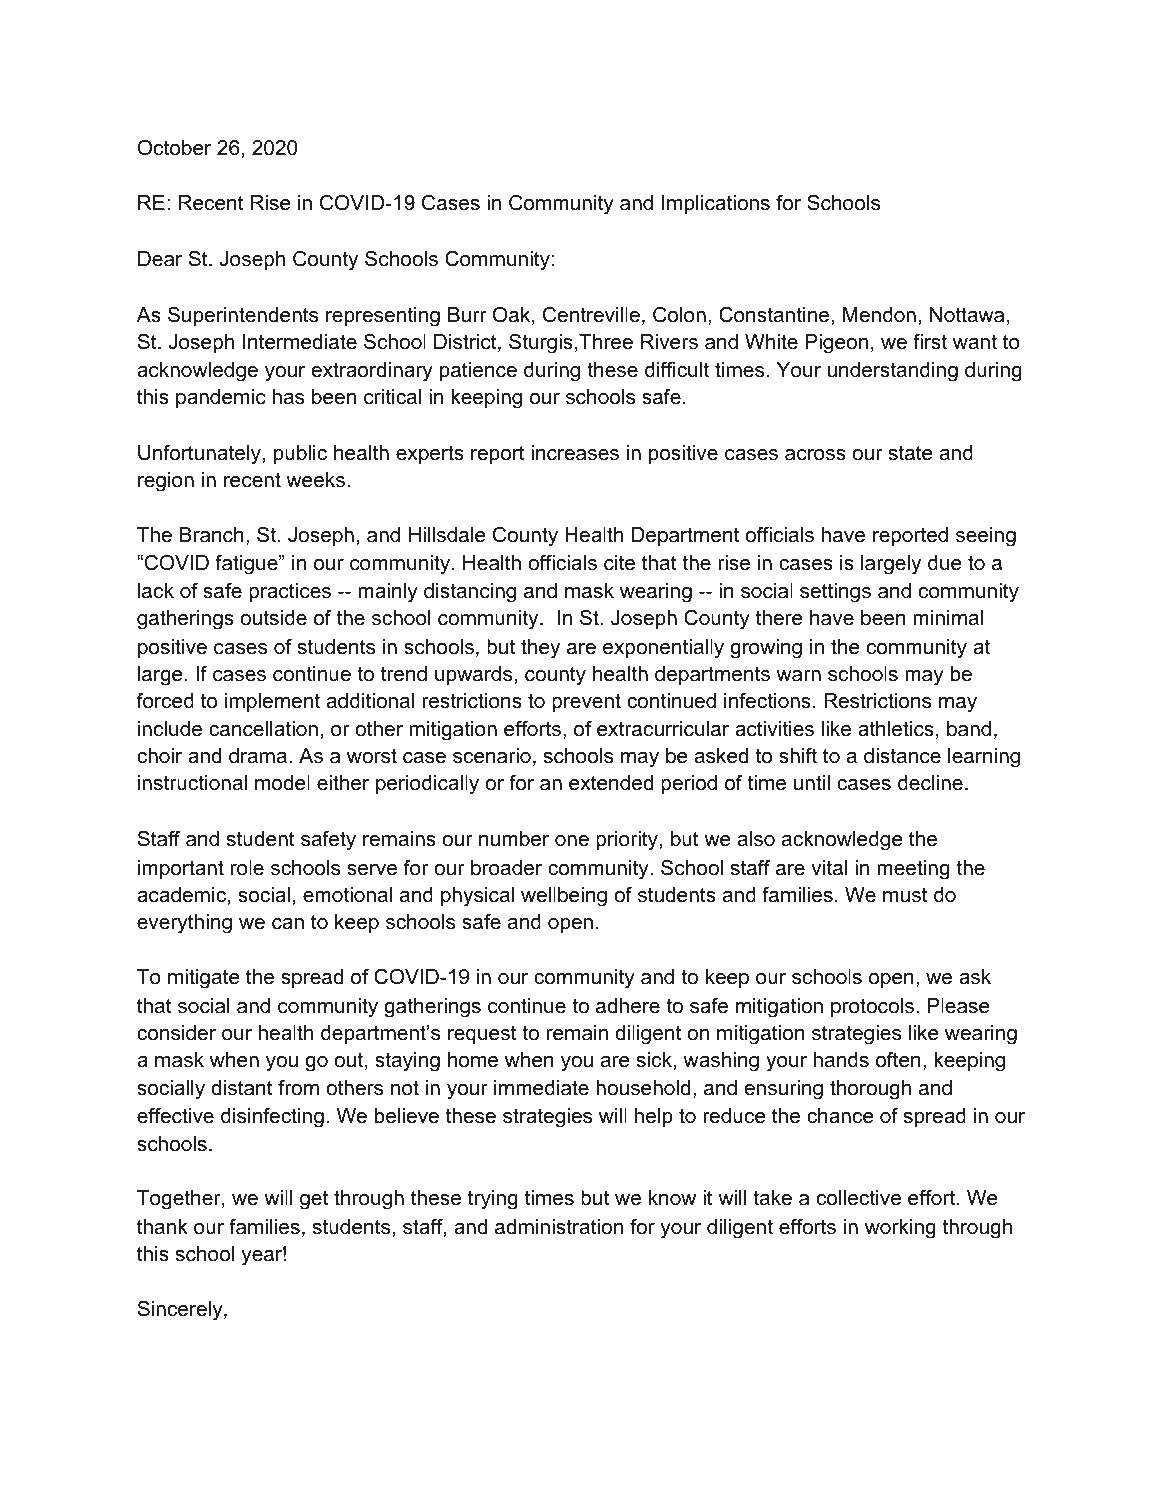 Image resolution: width=1163 pixels, height=1505 pixels. What do you see at coordinates (174, 148) in the screenshot?
I see `October` at bounding box center [174, 148].
